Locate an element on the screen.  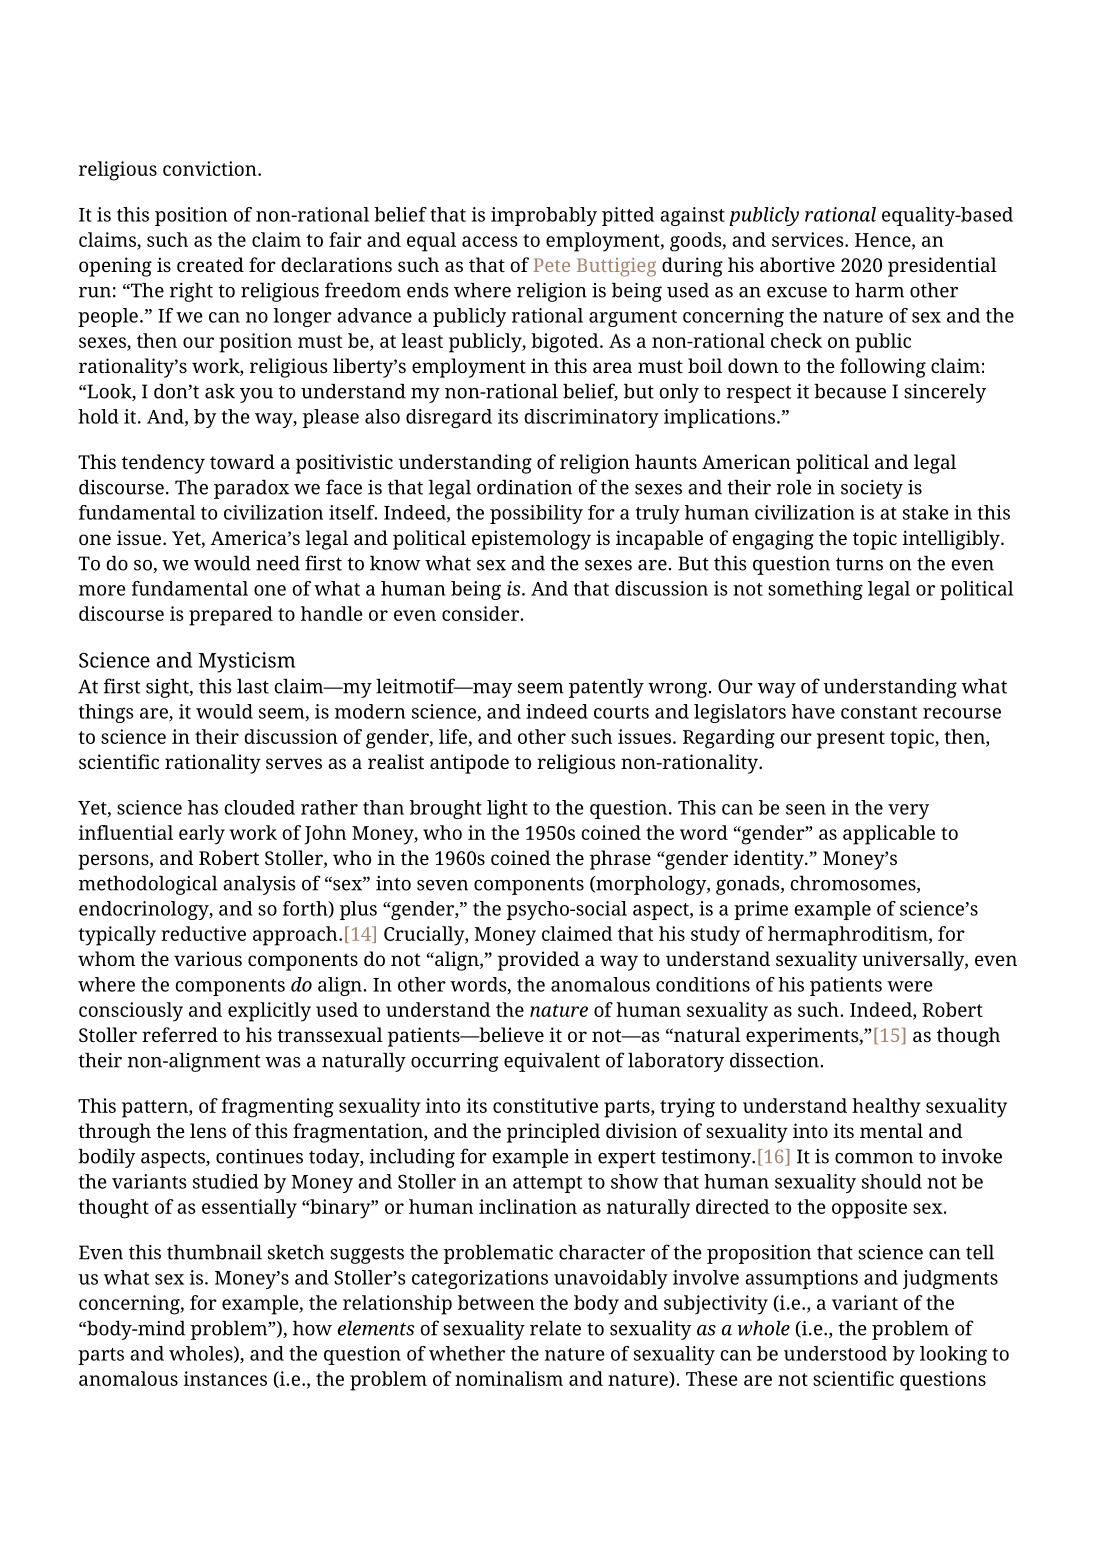
constitutive is located at coordinates (545, 1105).
